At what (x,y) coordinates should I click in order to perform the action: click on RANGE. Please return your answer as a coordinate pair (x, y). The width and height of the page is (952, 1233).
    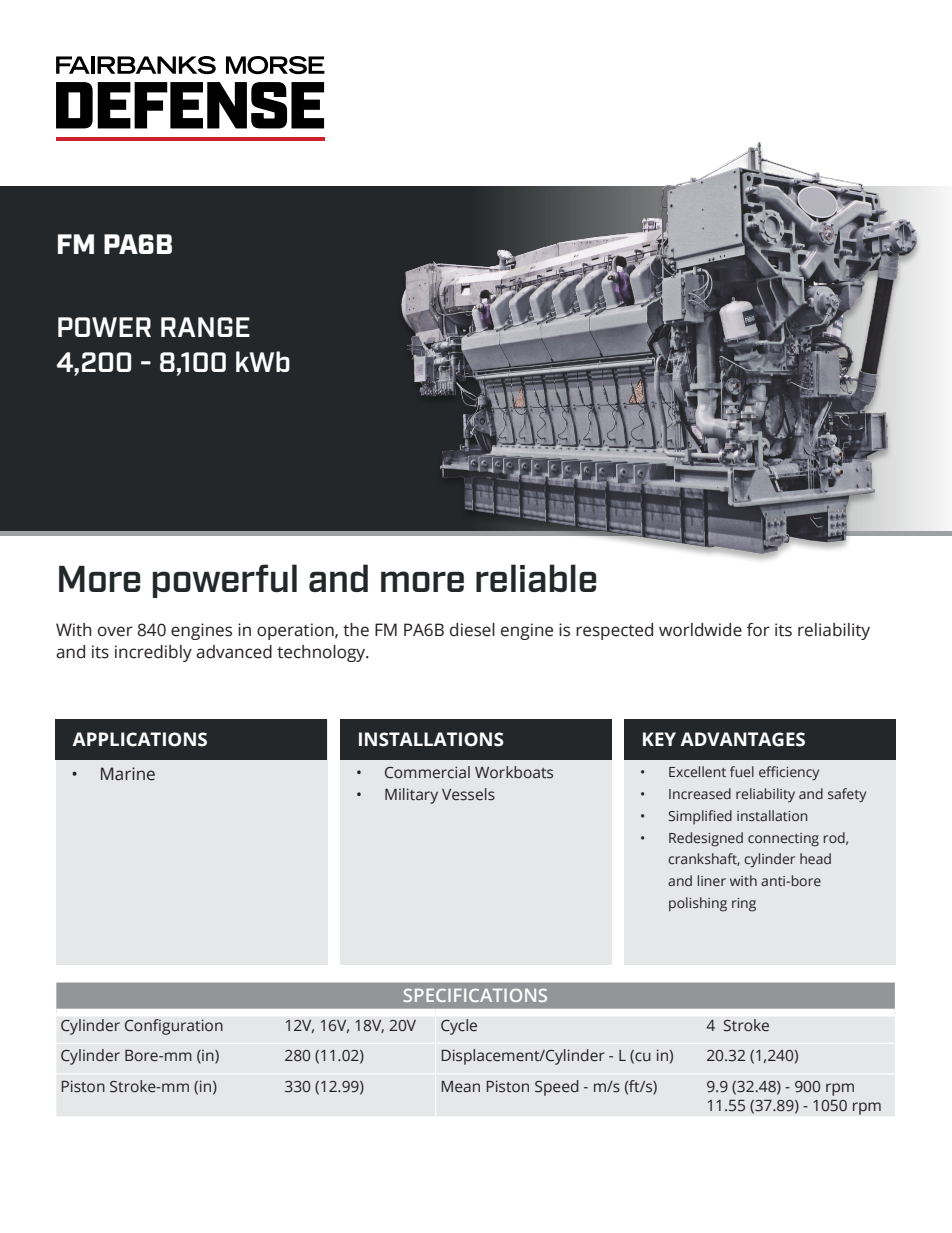
    Looking at the image, I should click on (205, 327).
